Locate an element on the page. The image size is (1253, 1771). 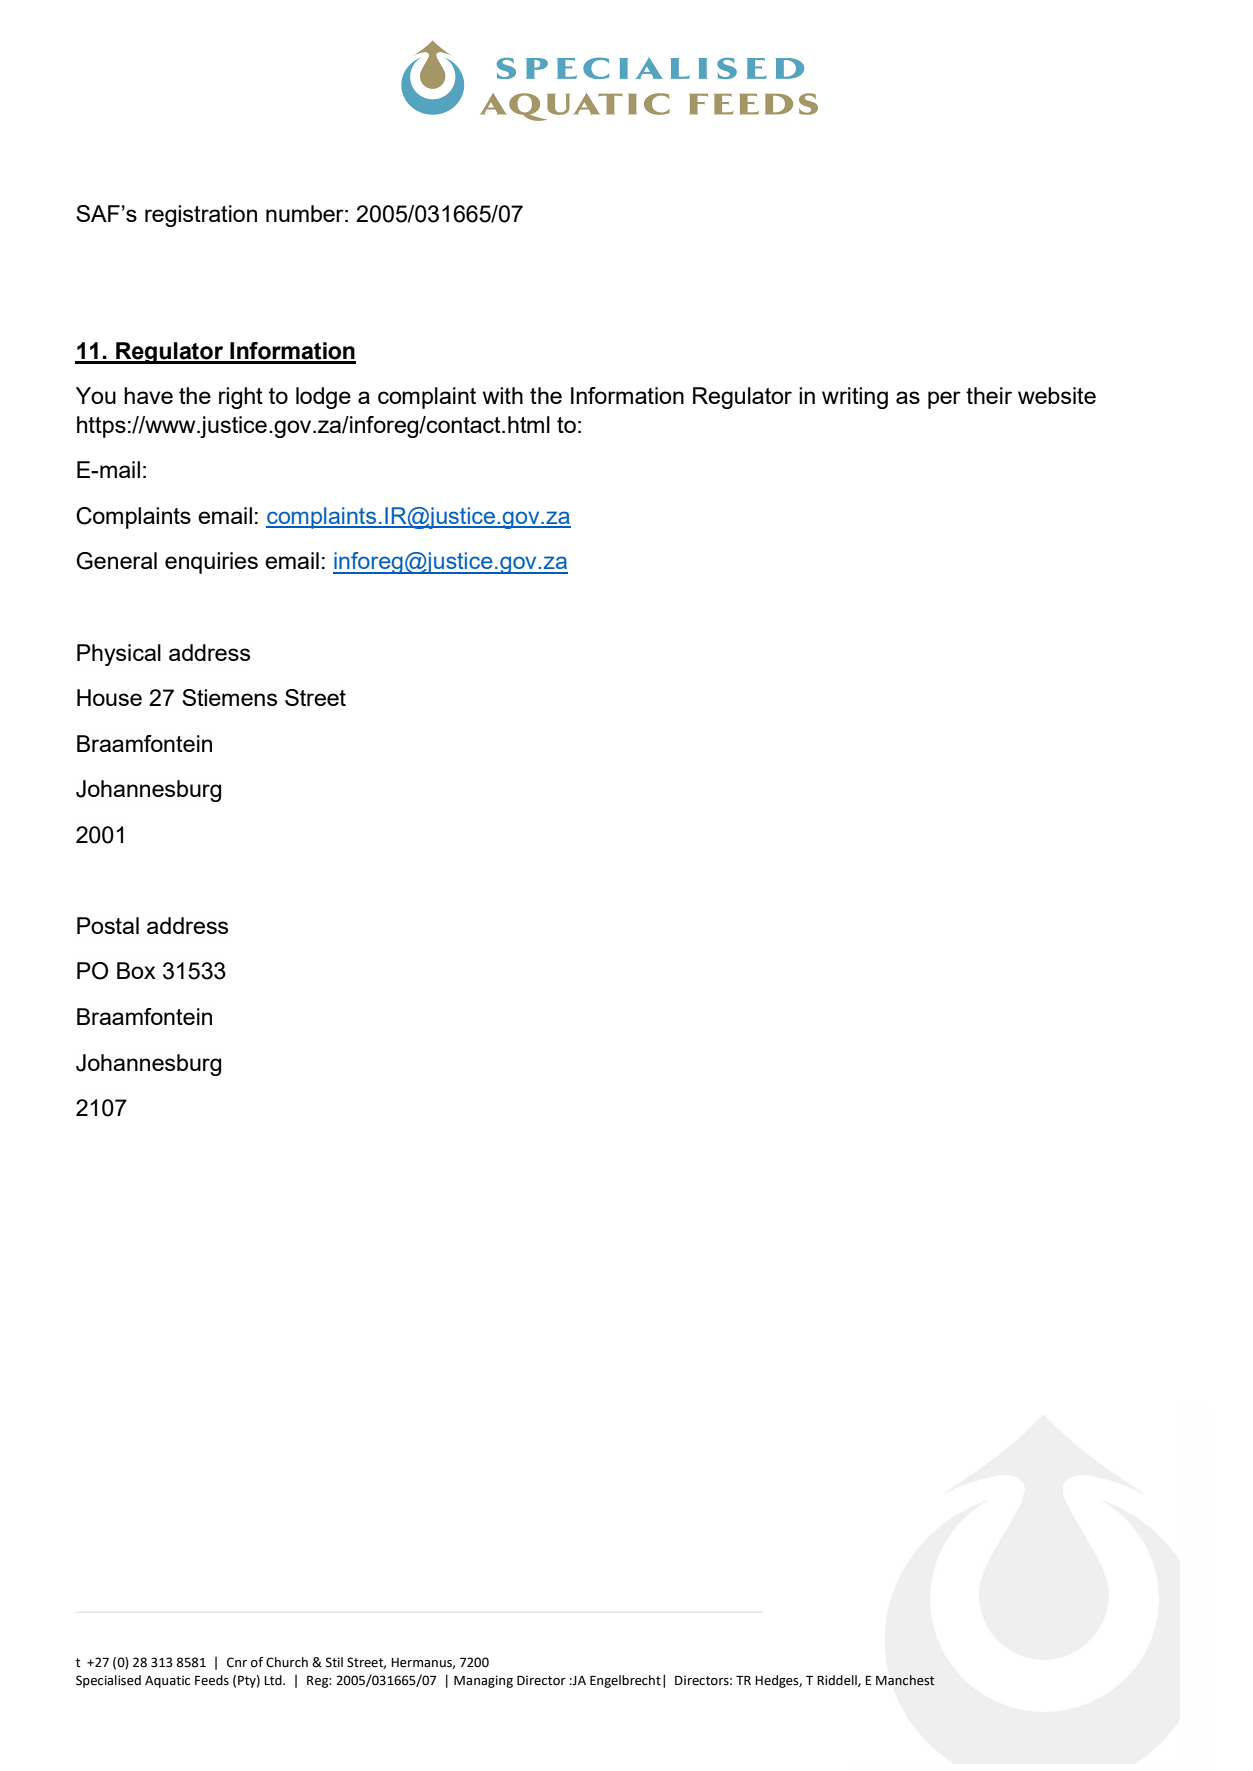
with is located at coordinates (503, 395).
